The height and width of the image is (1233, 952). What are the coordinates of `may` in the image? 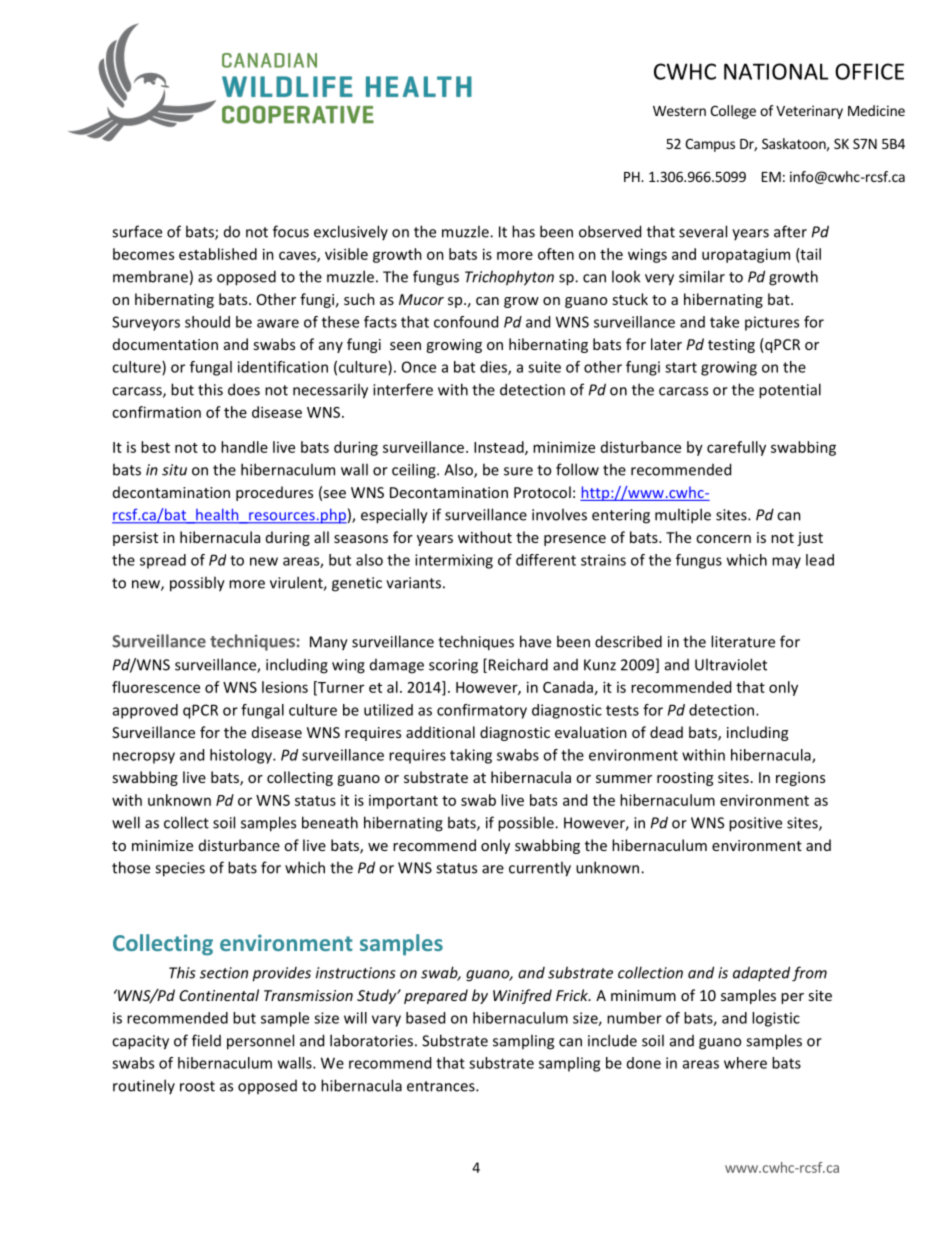 It's located at (786, 563).
